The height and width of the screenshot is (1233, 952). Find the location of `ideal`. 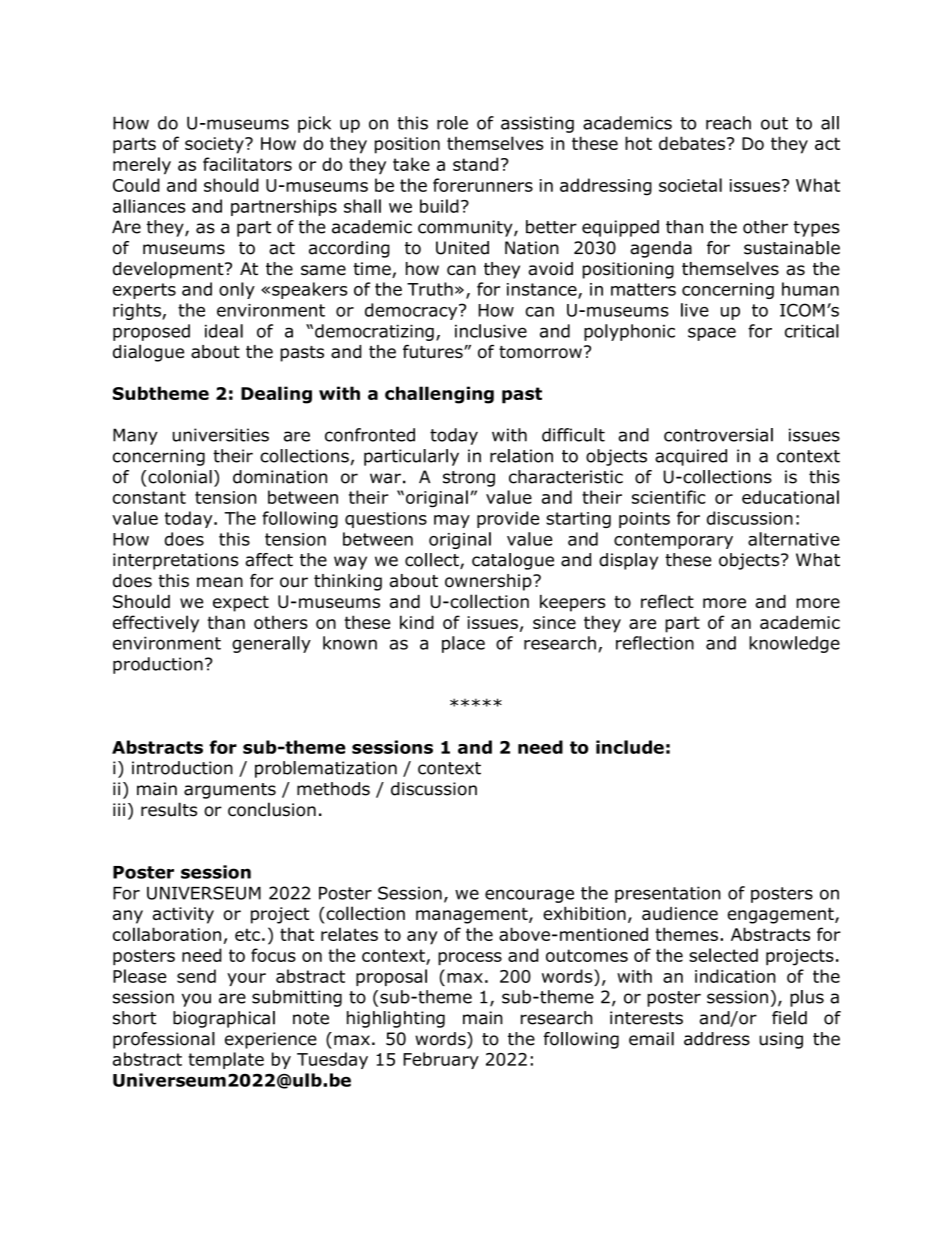

ideal is located at coordinates (224, 331).
